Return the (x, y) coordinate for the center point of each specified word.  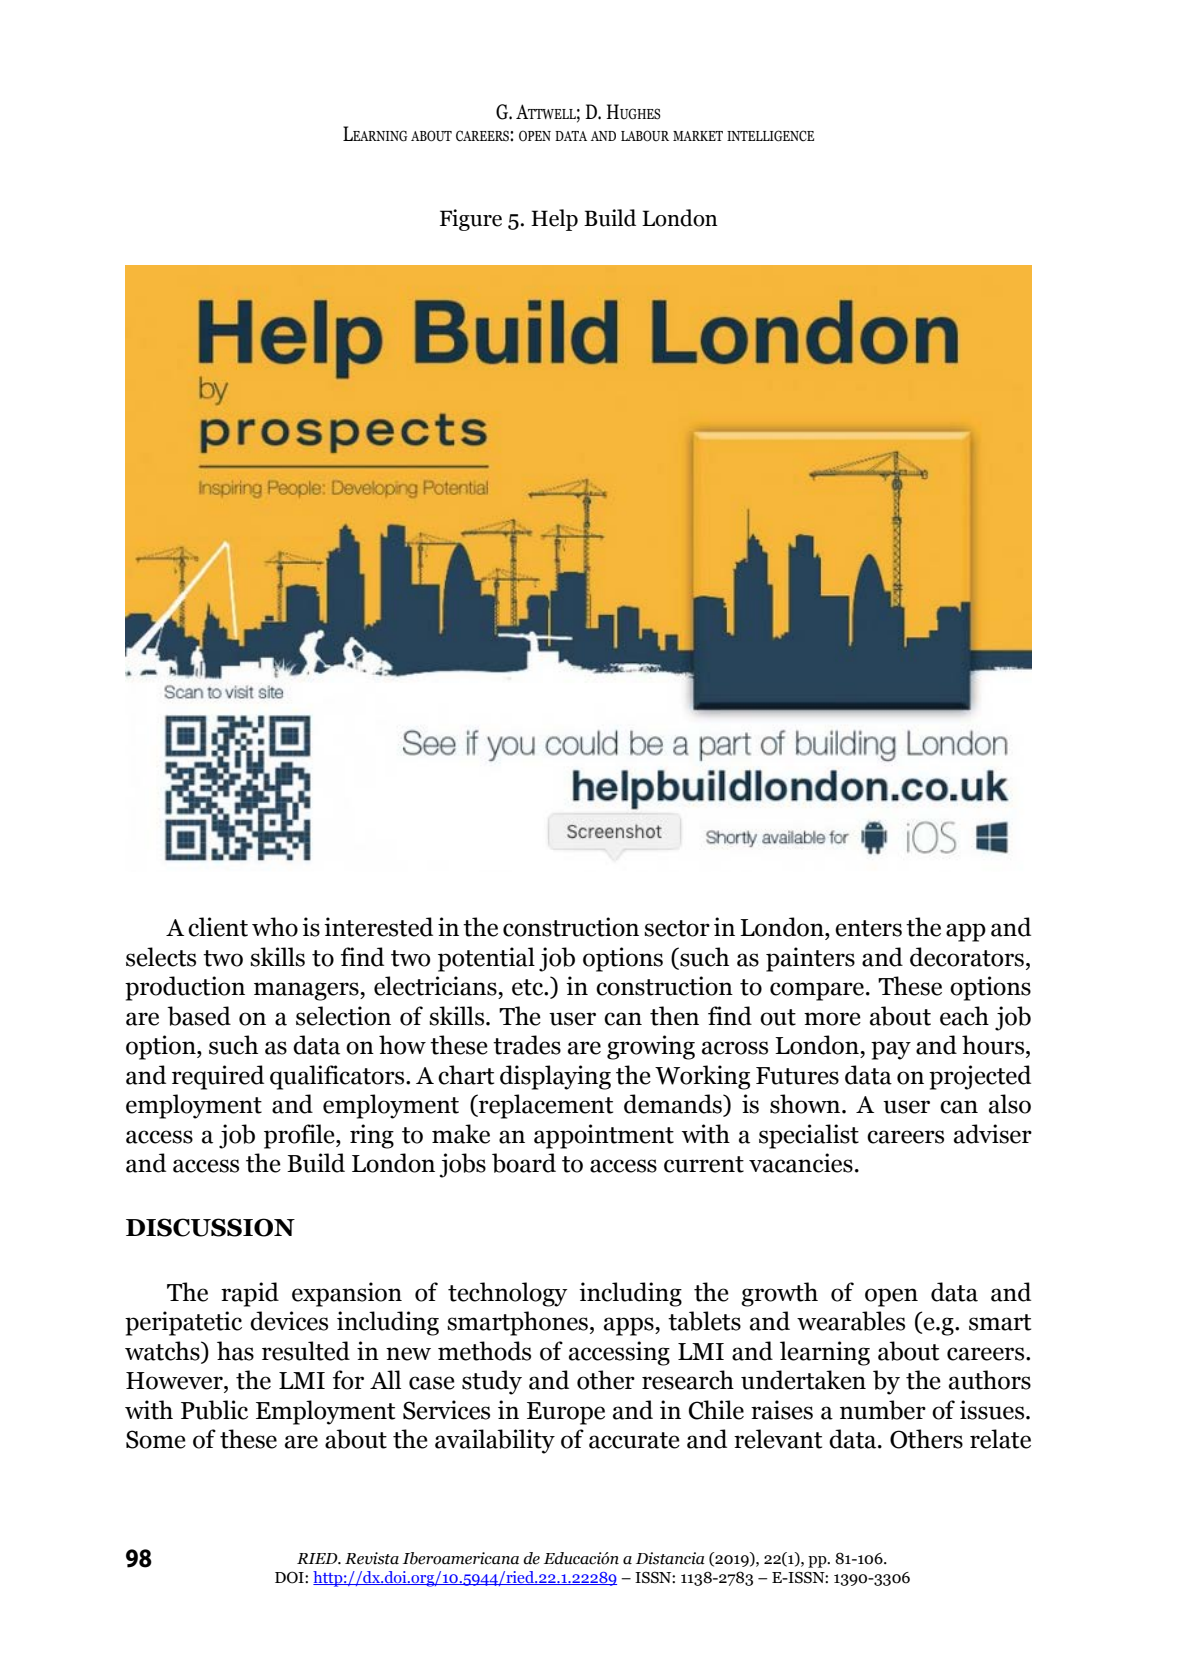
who (275, 927)
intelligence (770, 136)
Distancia (670, 1558)
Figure (471, 220)
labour (645, 136)
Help (554, 220)
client (218, 927)
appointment (604, 1136)
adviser (993, 1134)
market (698, 136)
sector (677, 928)
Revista (372, 1558)
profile (300, 1136)
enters (868, 928)
